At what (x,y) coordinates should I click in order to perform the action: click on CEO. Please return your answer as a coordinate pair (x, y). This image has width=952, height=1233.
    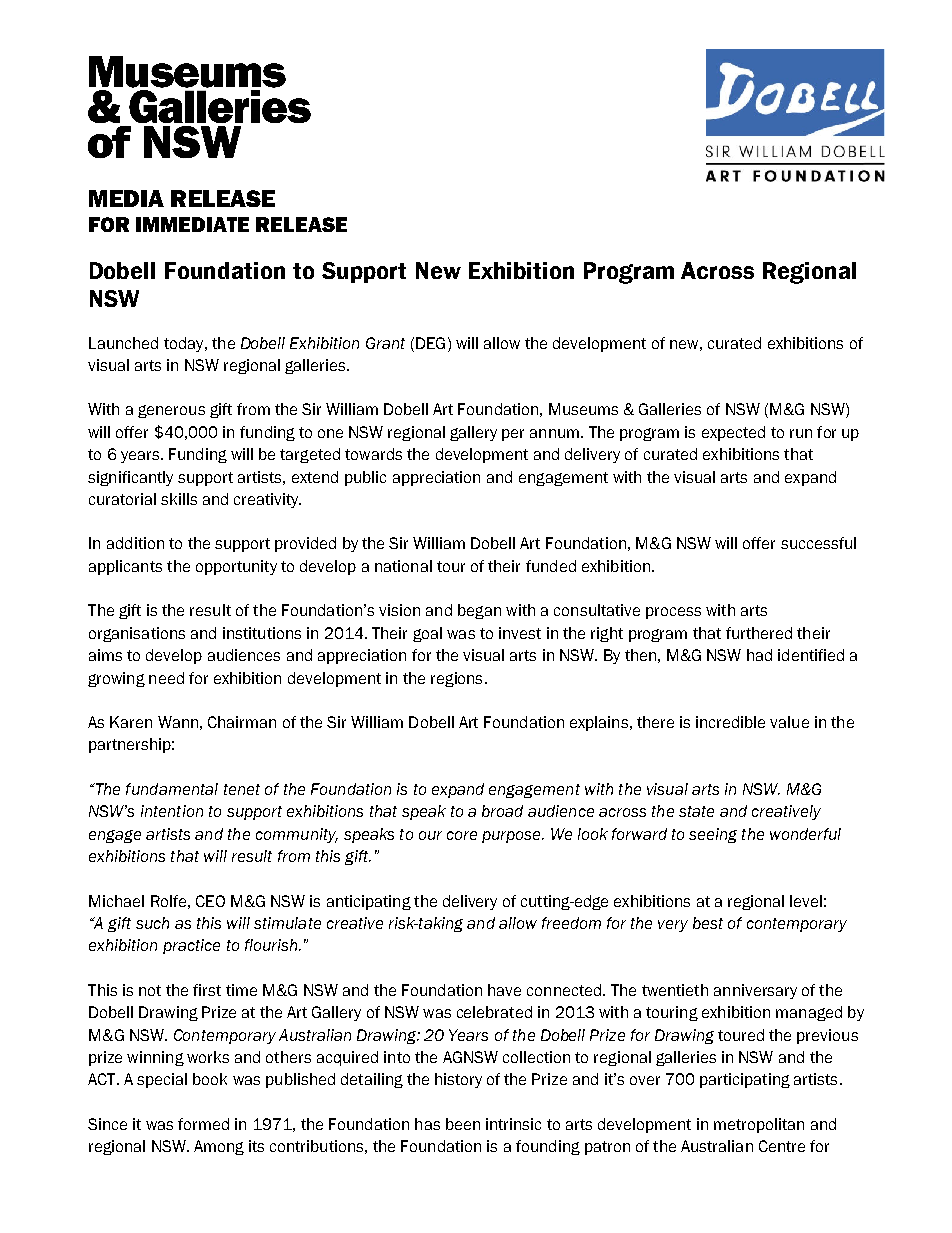
    Looking at the image, I should click on (210, 901).
